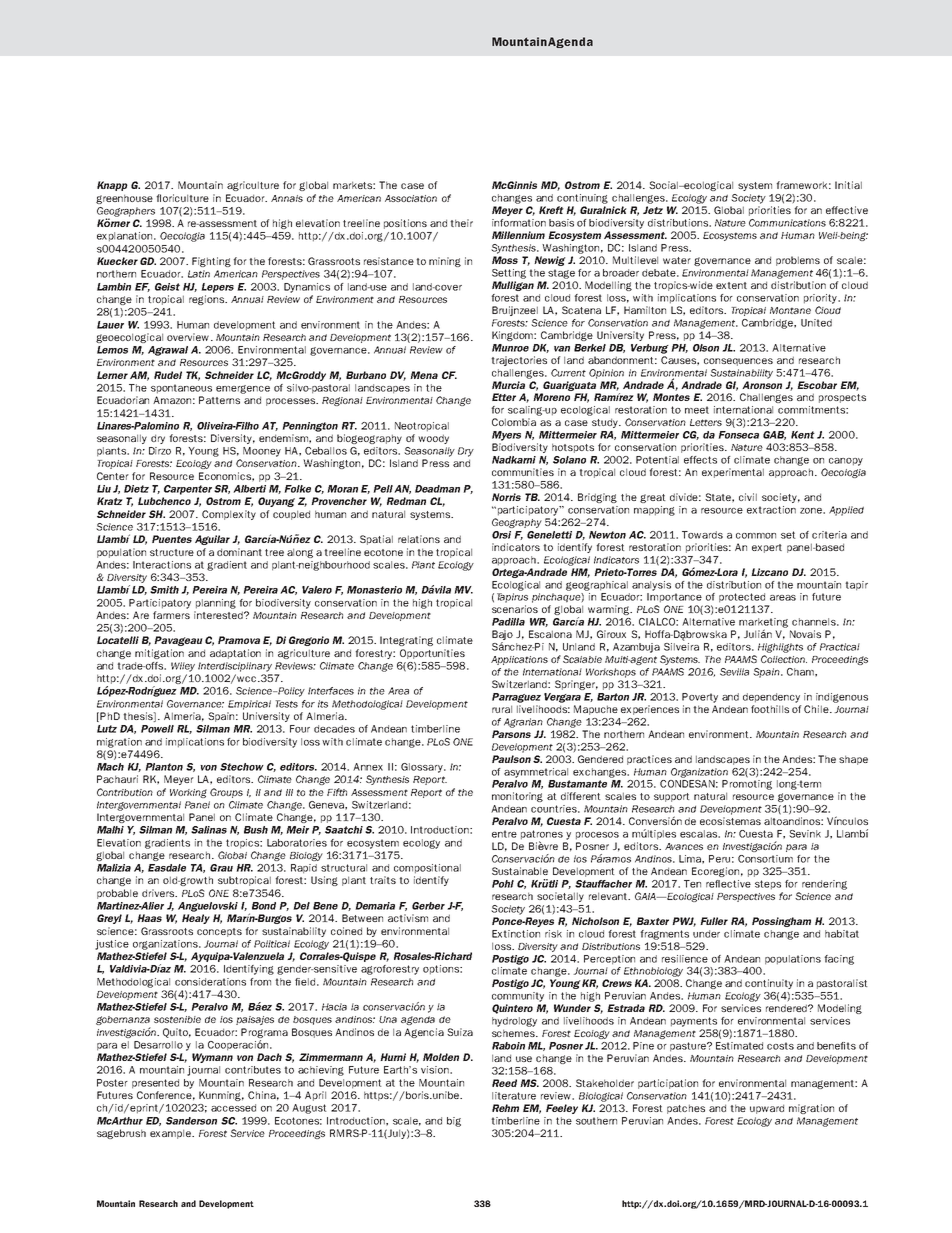  Describe the element at coordinates (767, 1109) in the image. I see `upward` at that location.
